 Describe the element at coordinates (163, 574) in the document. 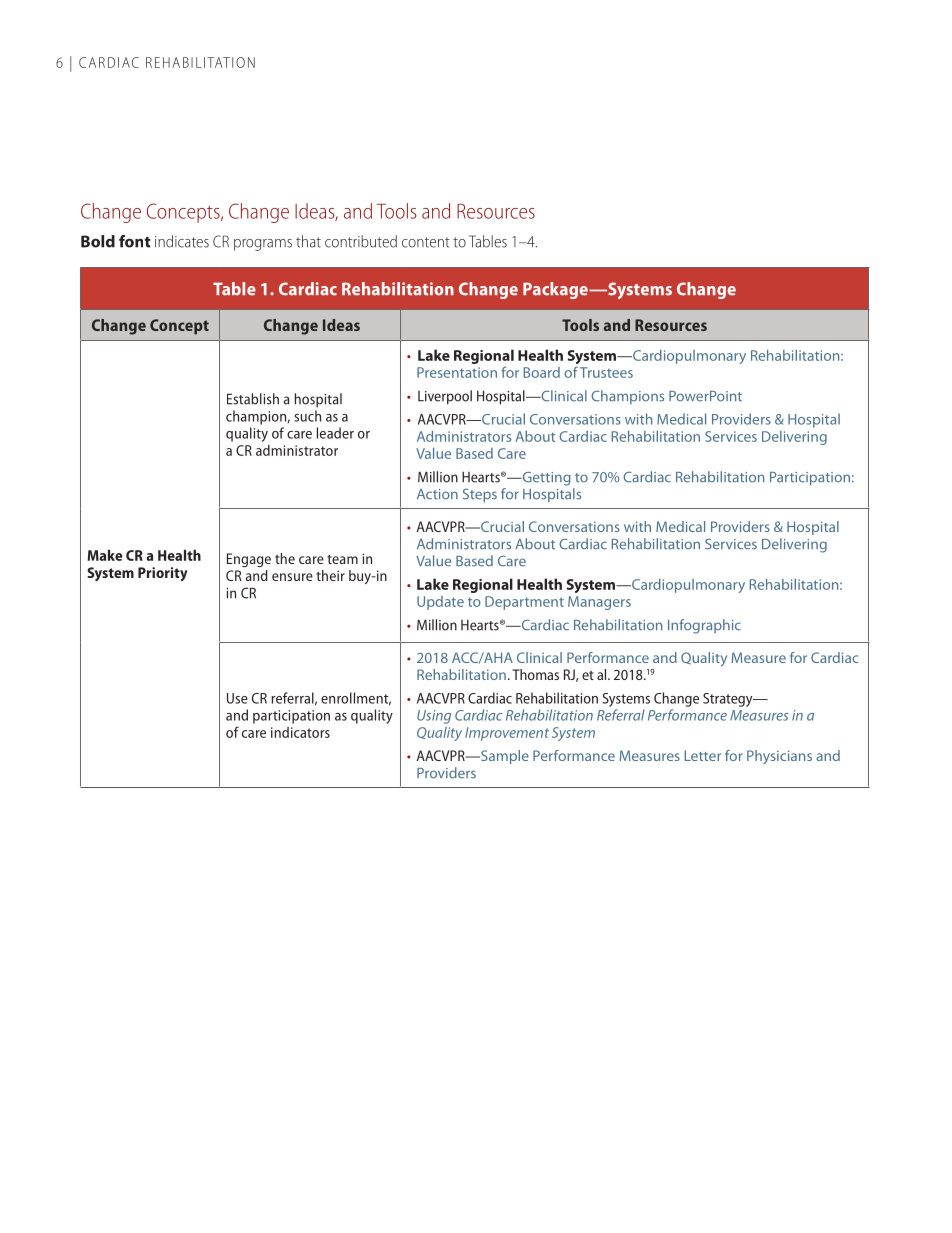

I see `Priority` at that location.
